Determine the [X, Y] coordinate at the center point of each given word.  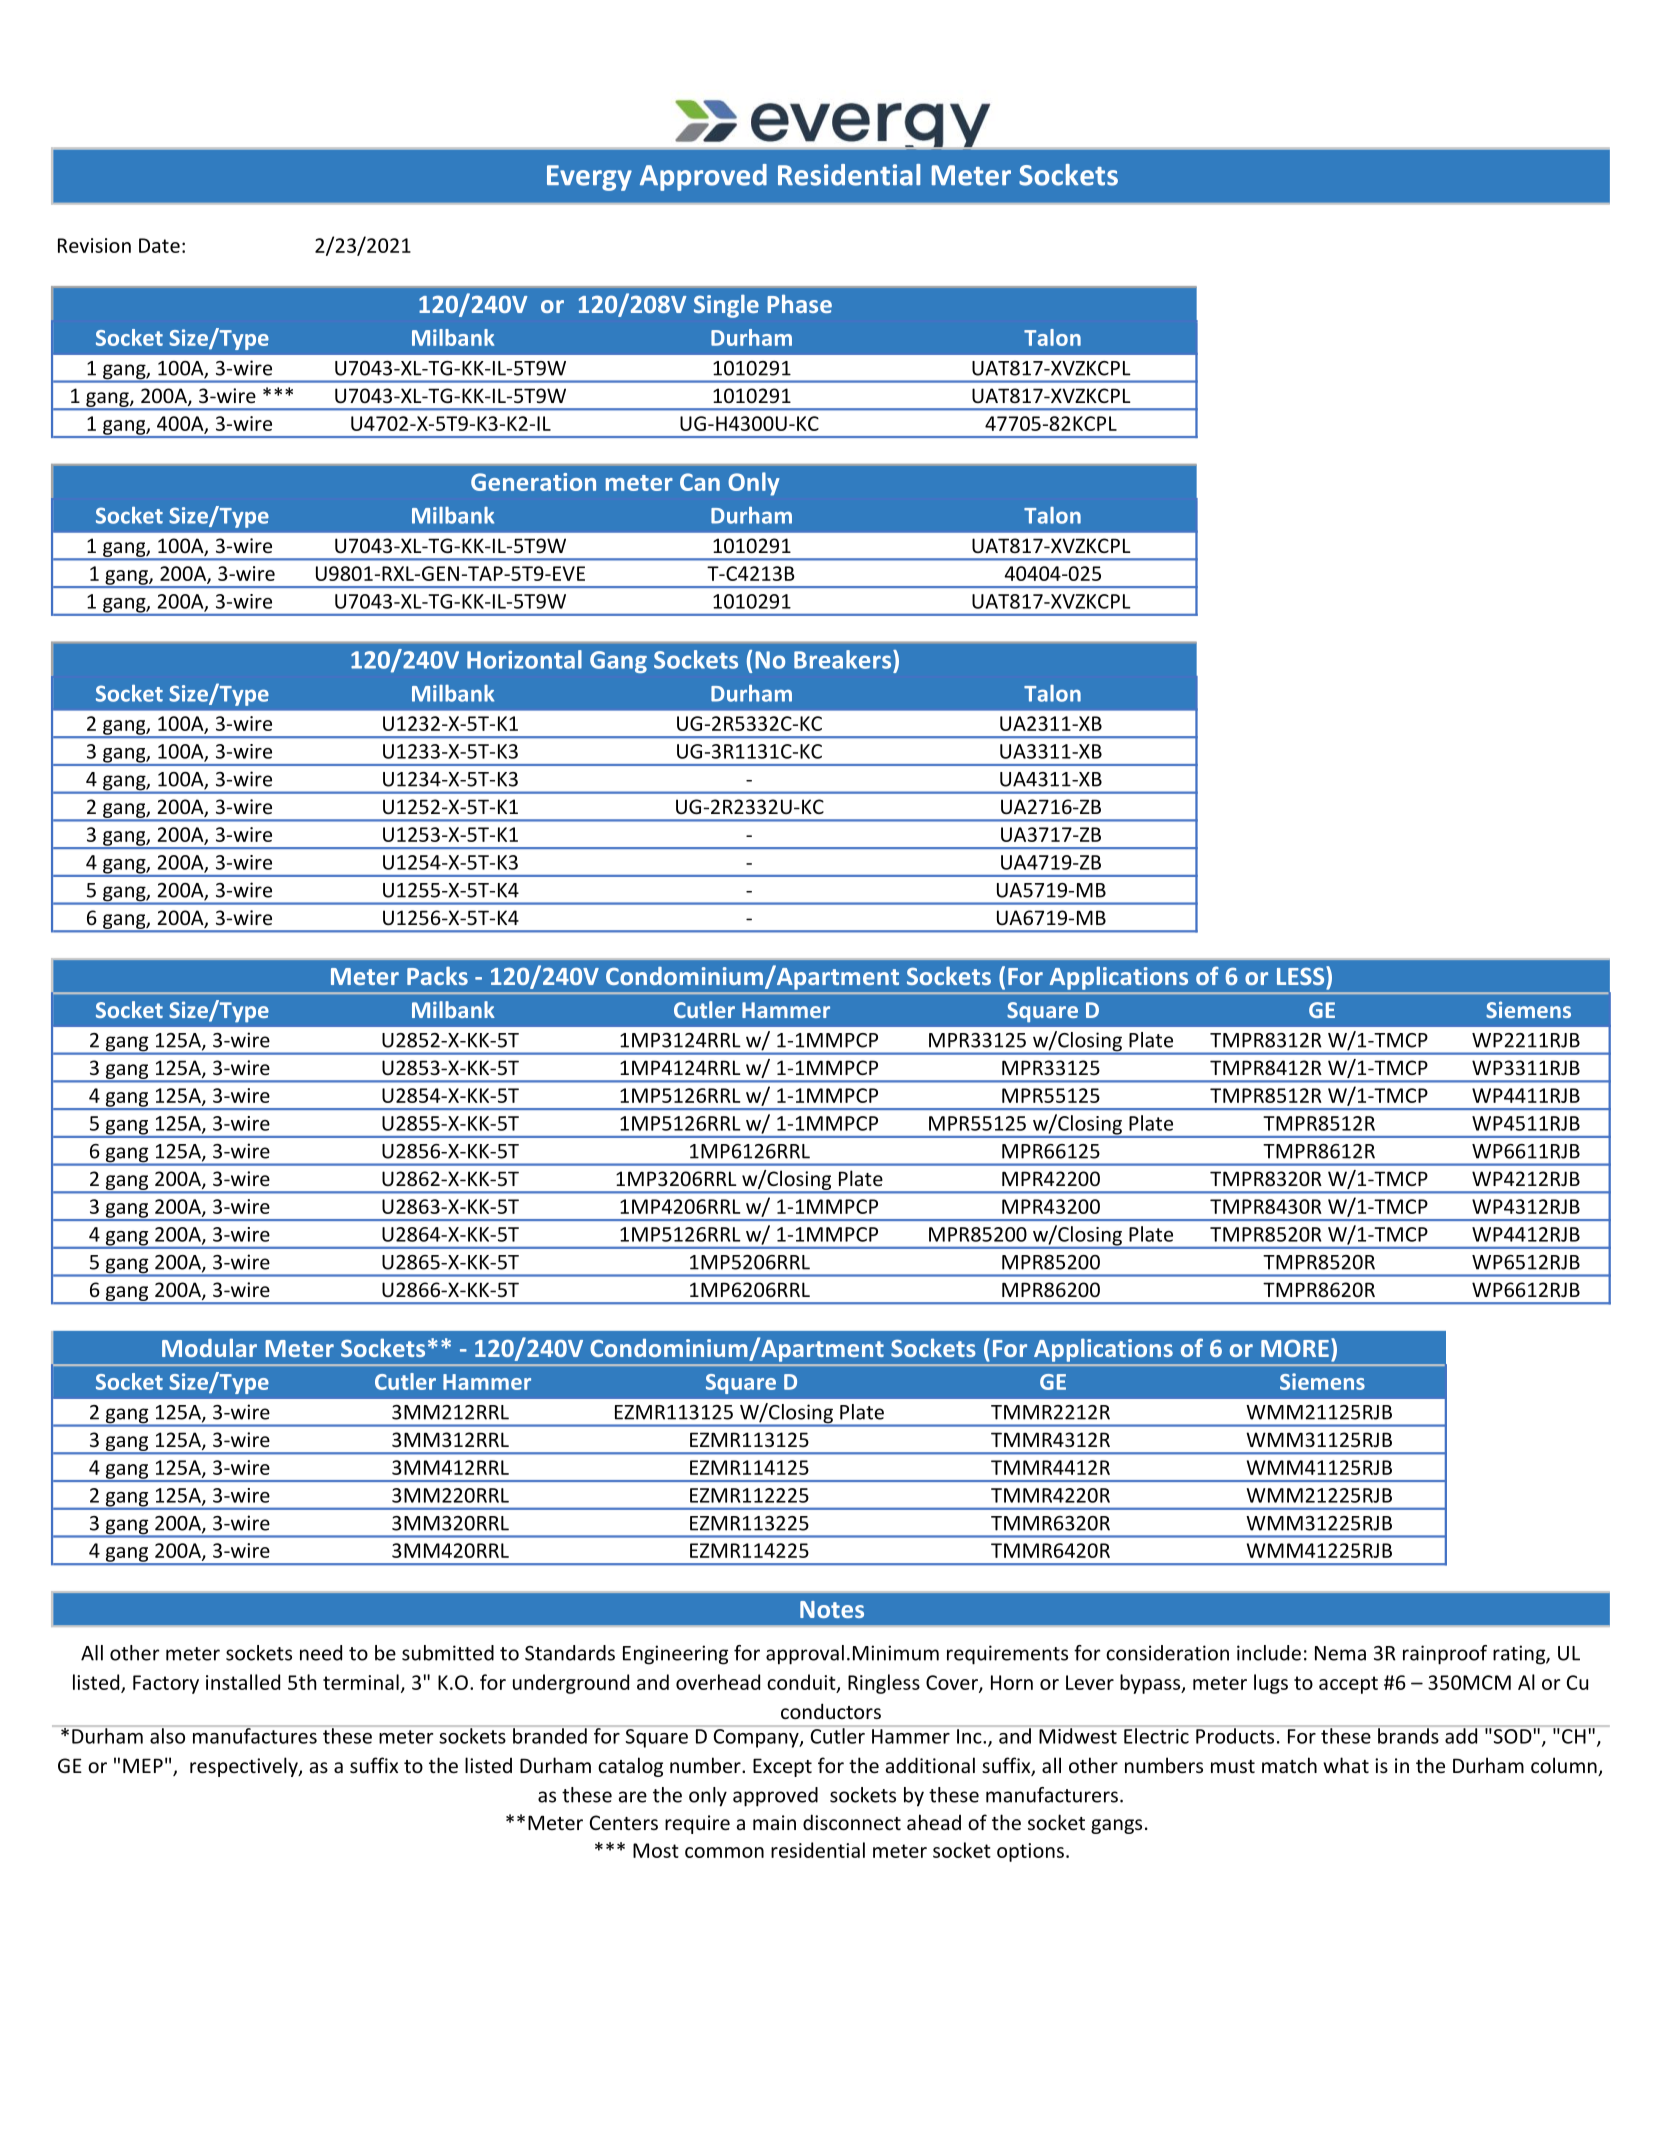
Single [726, 306]
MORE [1295, 1348]
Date [159, 245]
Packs [437, 975]
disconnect [852, 1822]
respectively [245, 1767]
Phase [799, 303]
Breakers [844, 659]
